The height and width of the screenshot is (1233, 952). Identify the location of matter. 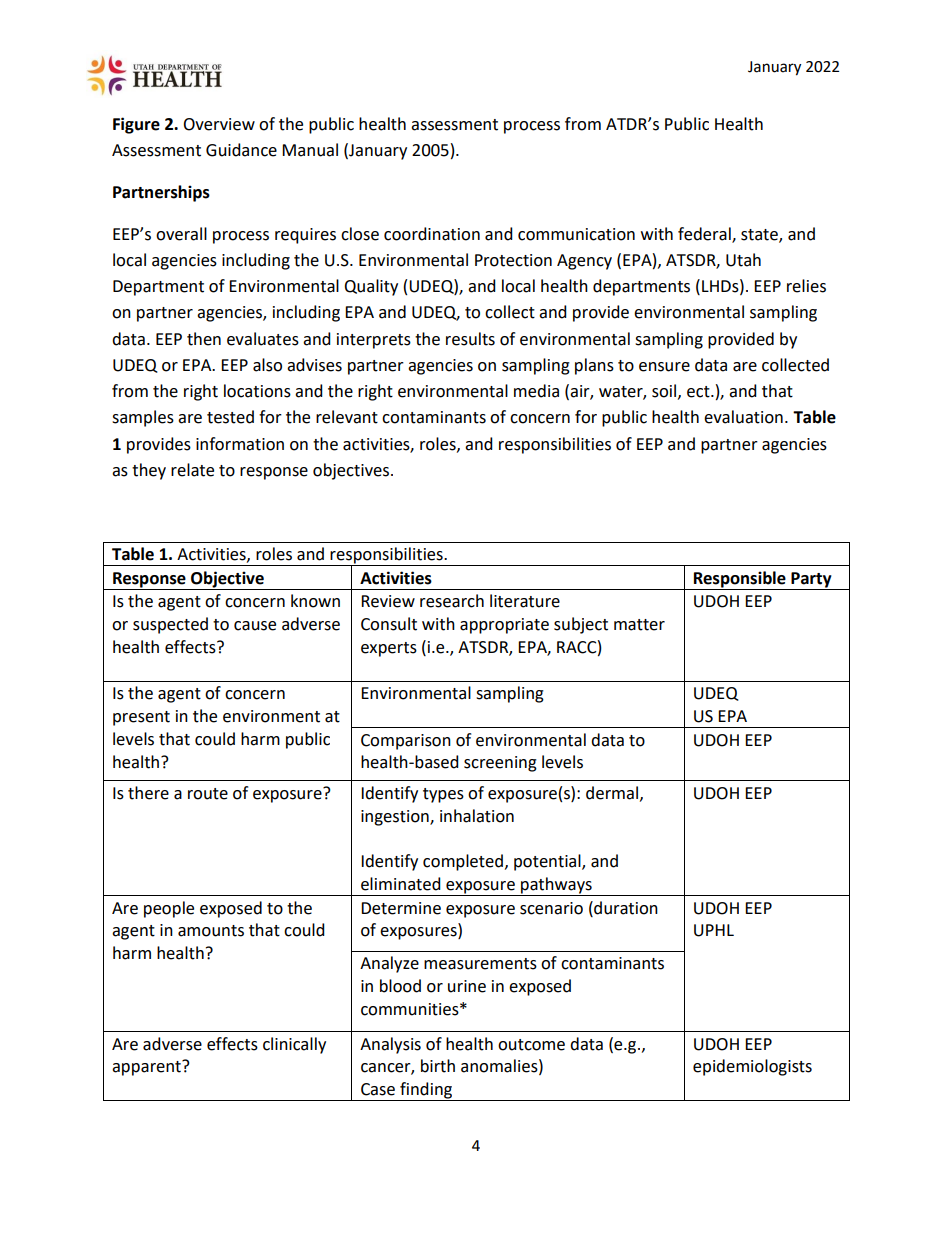
(639, 625).
